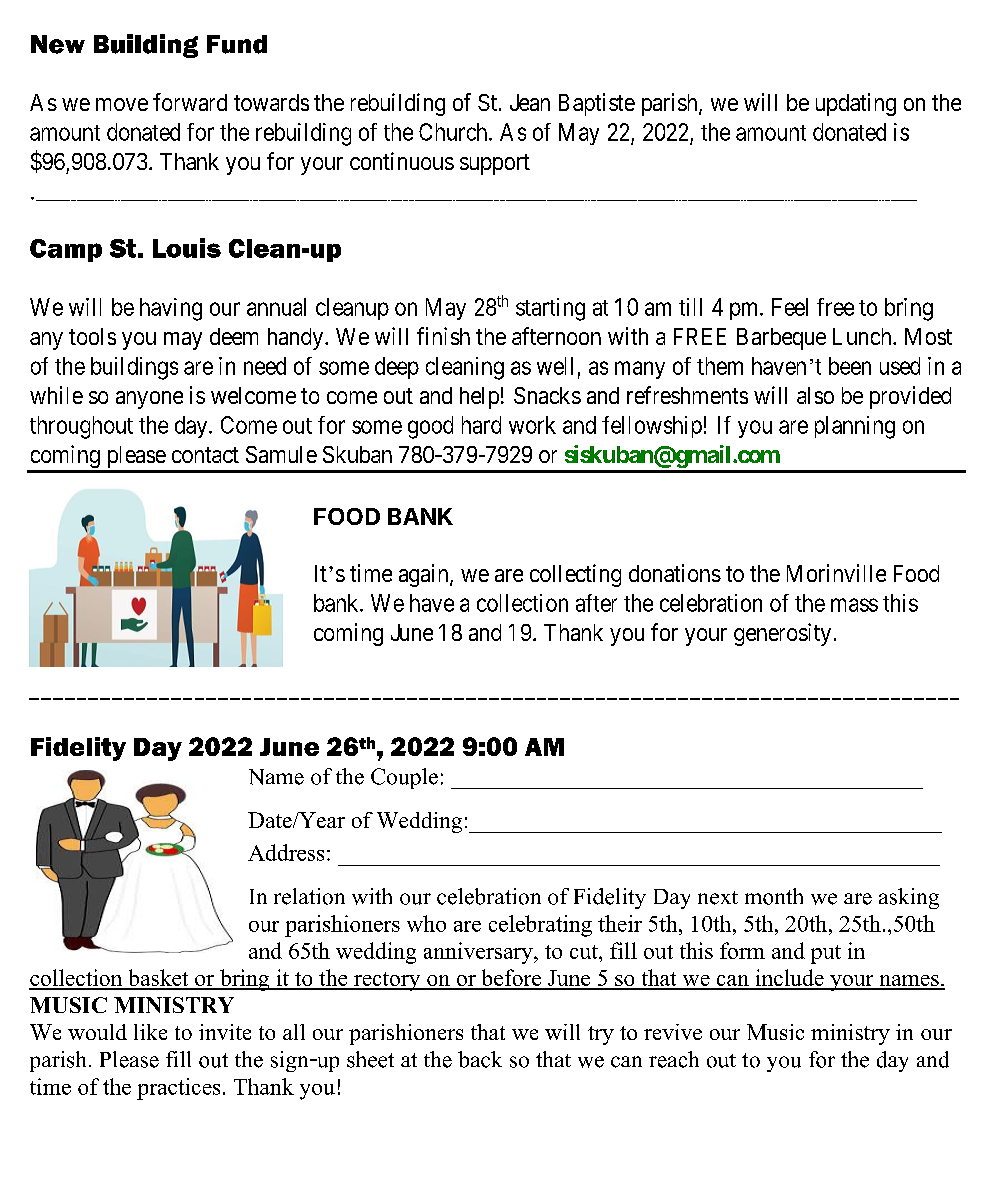 This screenshot has width=991, height=1204. What do you see at coordinates (480, 1059) in the screenshot?
I see `back` at bounding box center [480, 1059].
